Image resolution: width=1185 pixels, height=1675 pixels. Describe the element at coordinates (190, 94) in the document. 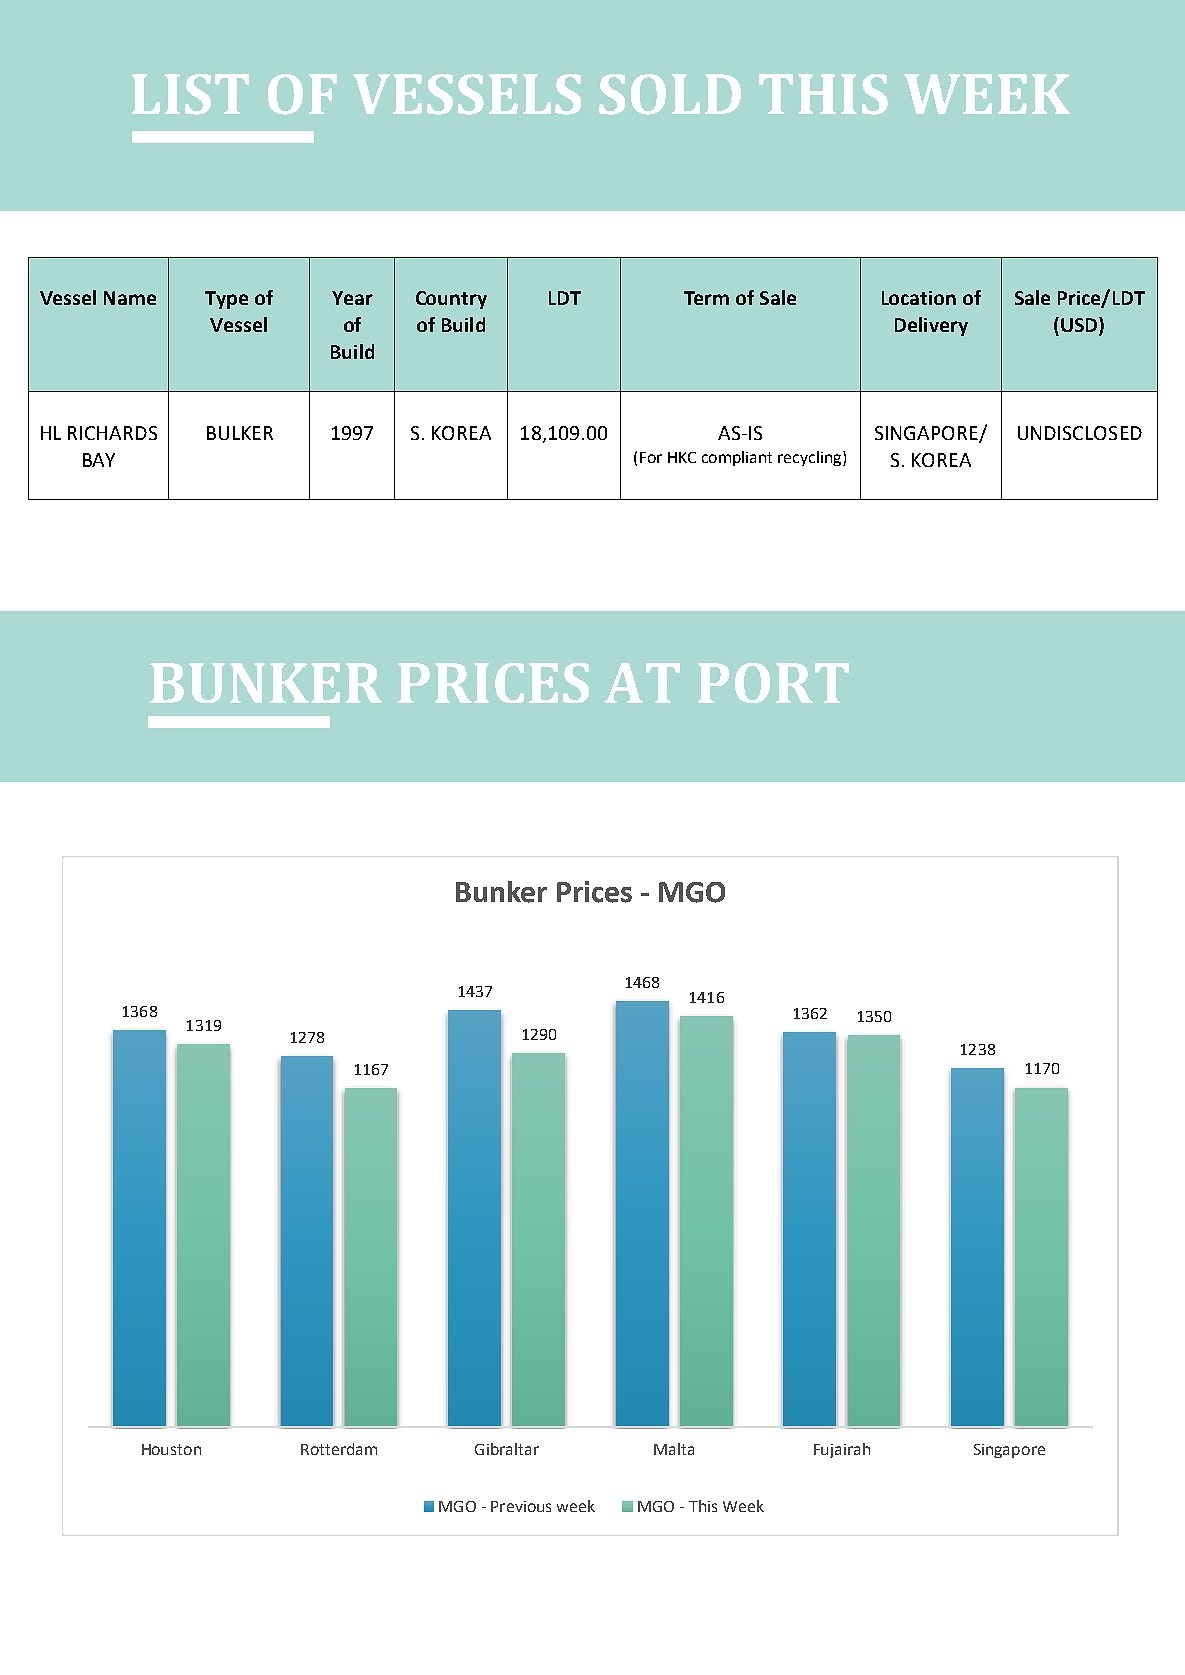

I see `LIST` at that location.
